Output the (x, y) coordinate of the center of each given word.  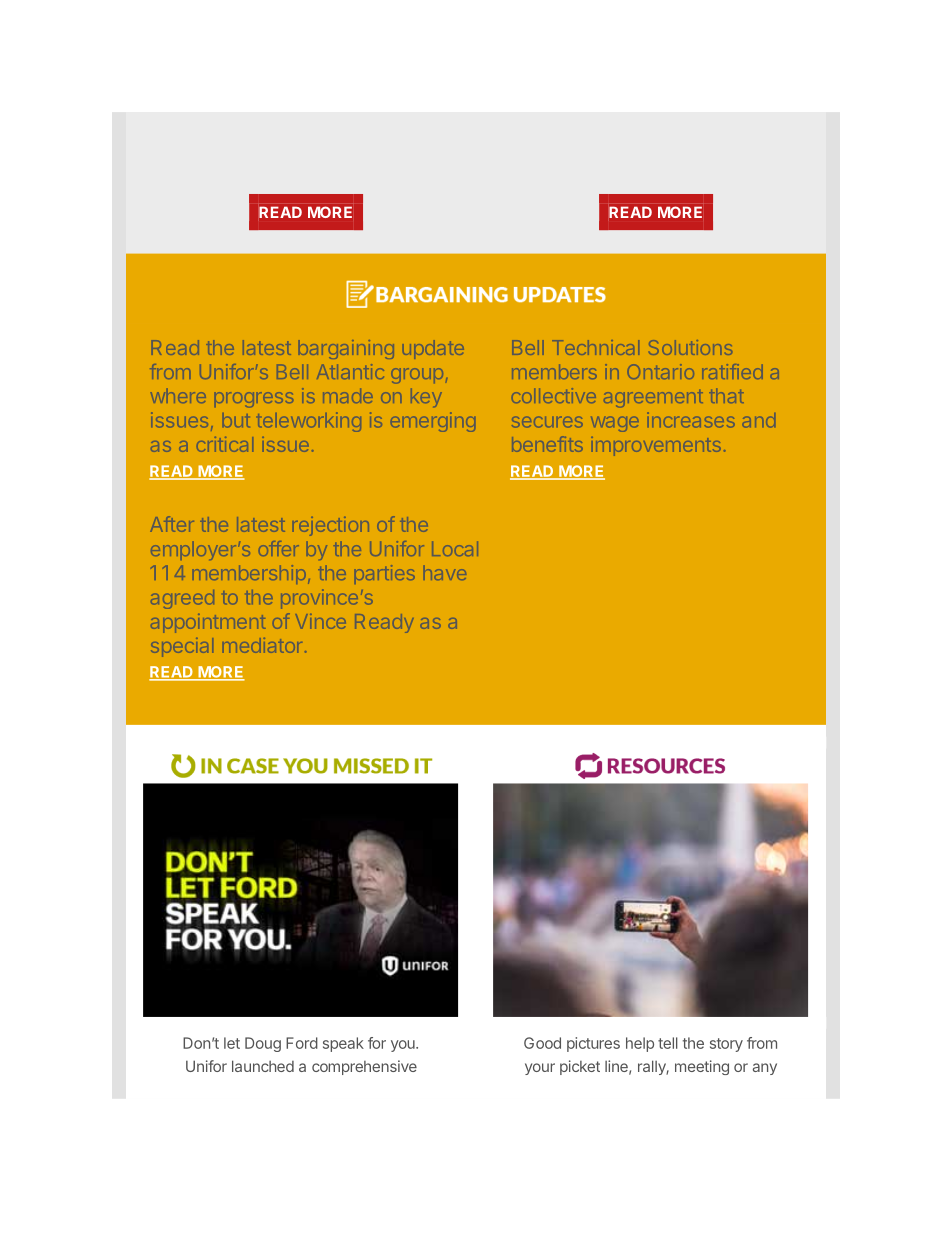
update (433, 349)
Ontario (661, 371)
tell (668, 1043)
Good (542, 1043)
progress (254, 399)
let (232, 1043)
